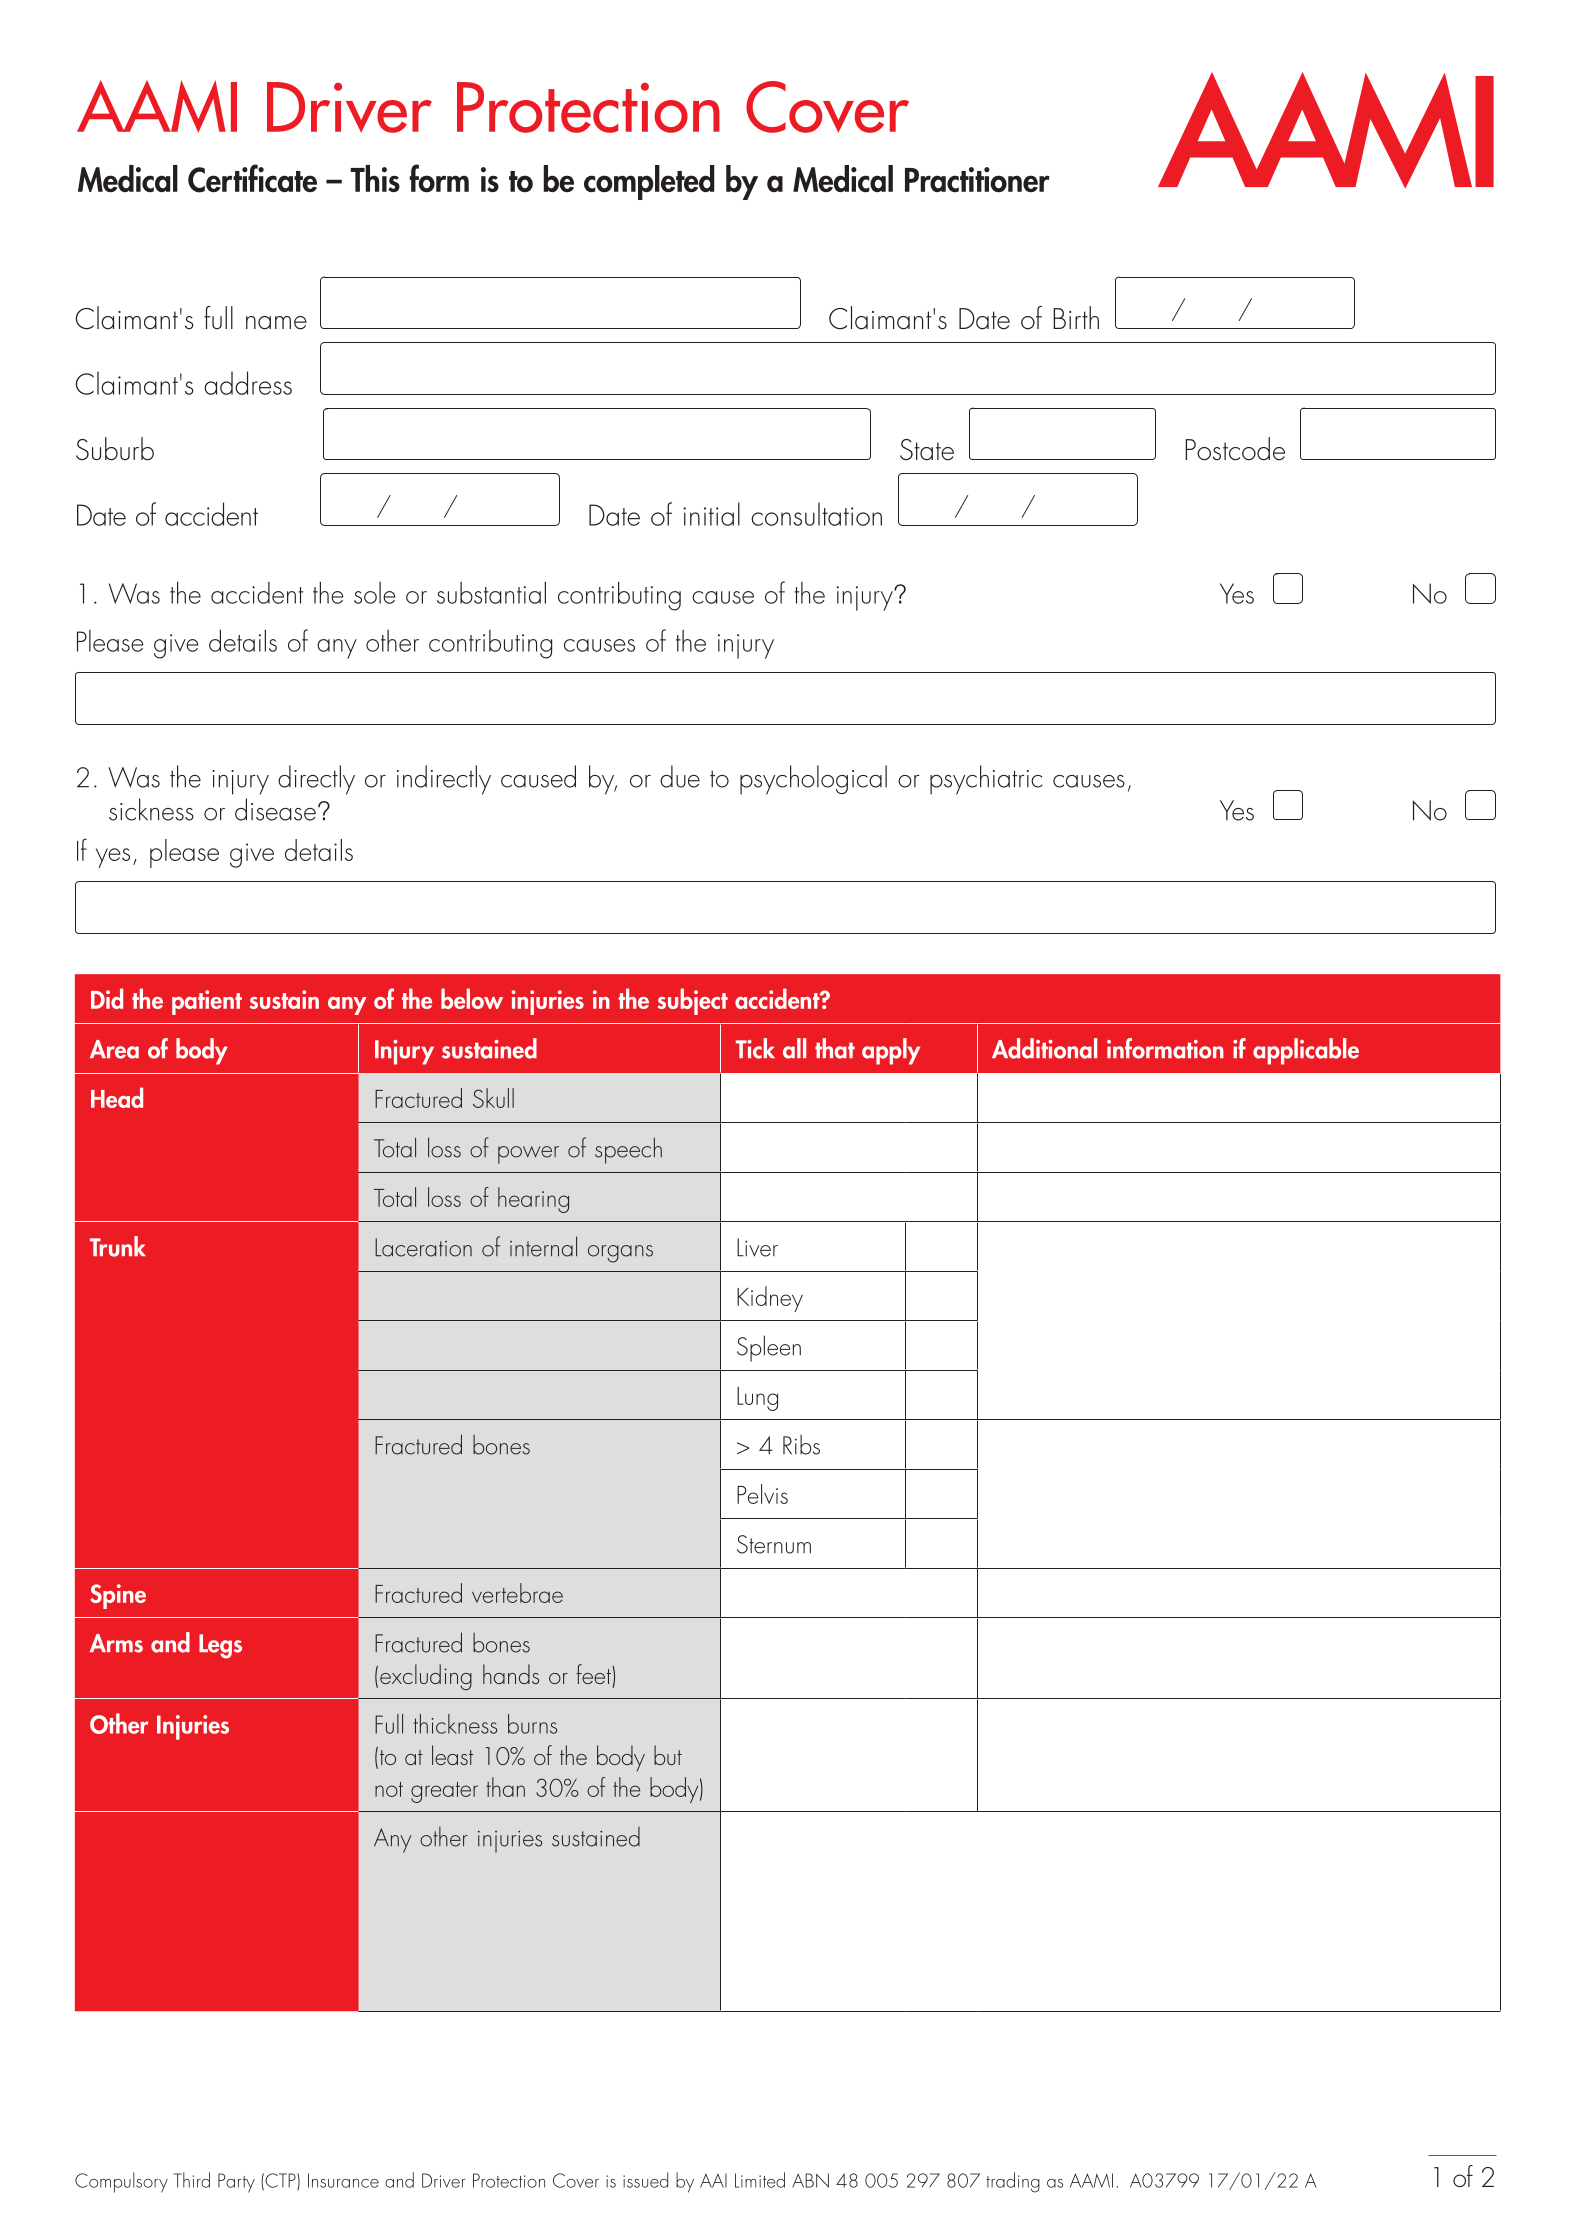  I want to click on completed, so click(649, 182).
